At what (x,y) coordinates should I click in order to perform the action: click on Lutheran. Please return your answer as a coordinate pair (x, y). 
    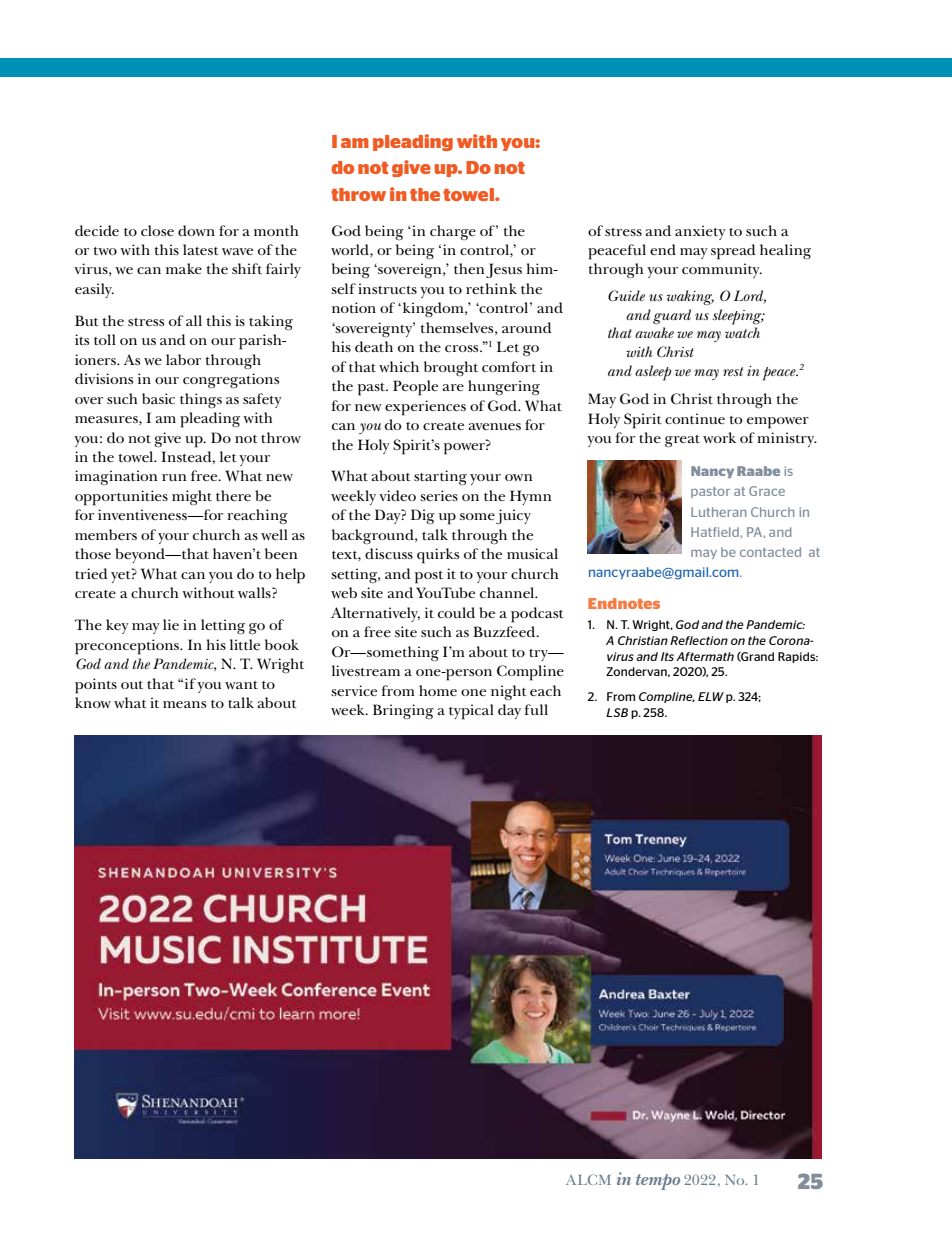
    Looking at the image, I should click on (718, 512).
